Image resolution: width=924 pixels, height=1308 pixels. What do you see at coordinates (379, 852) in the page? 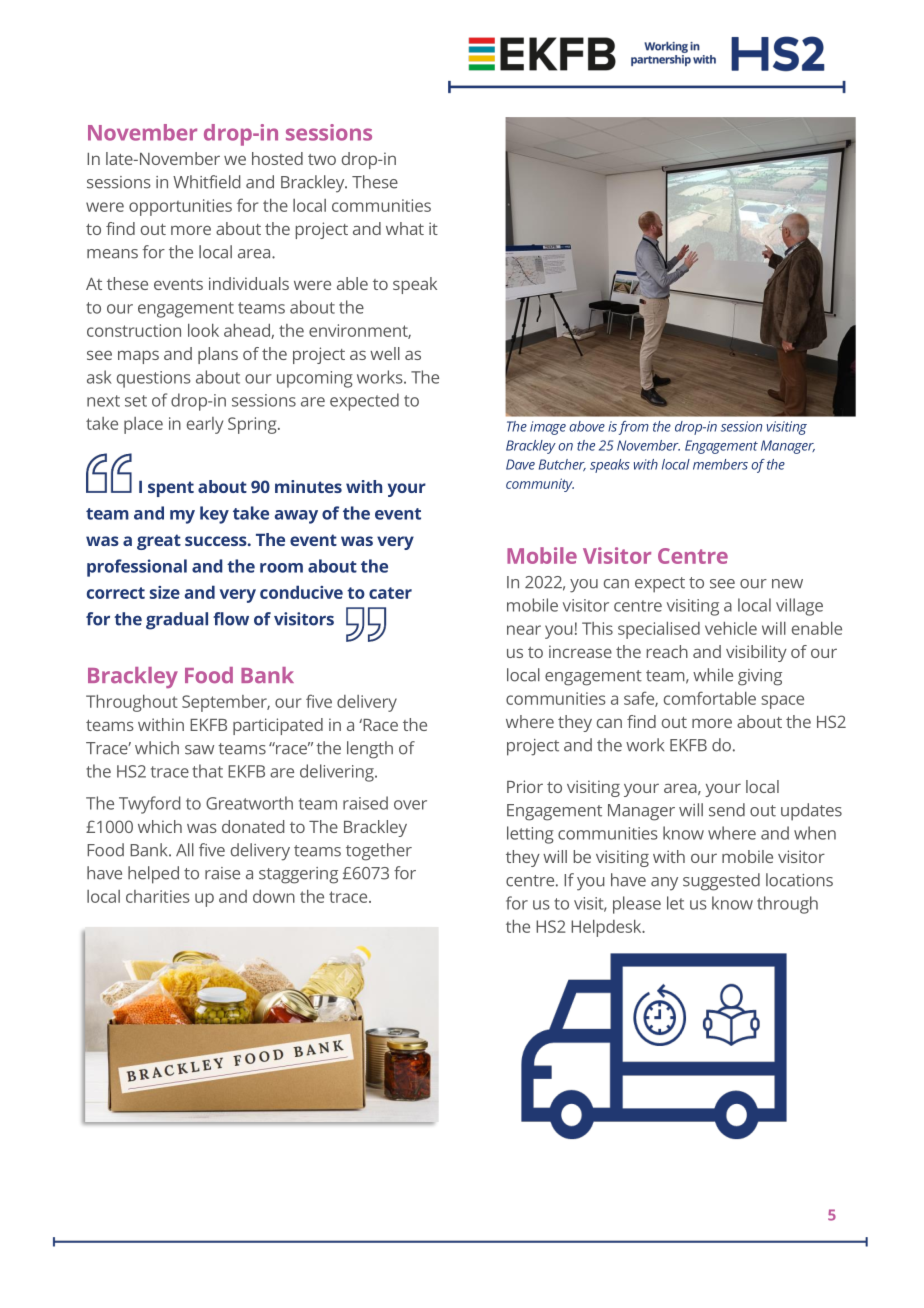
I see `together` at bounding box center [379, 852].
